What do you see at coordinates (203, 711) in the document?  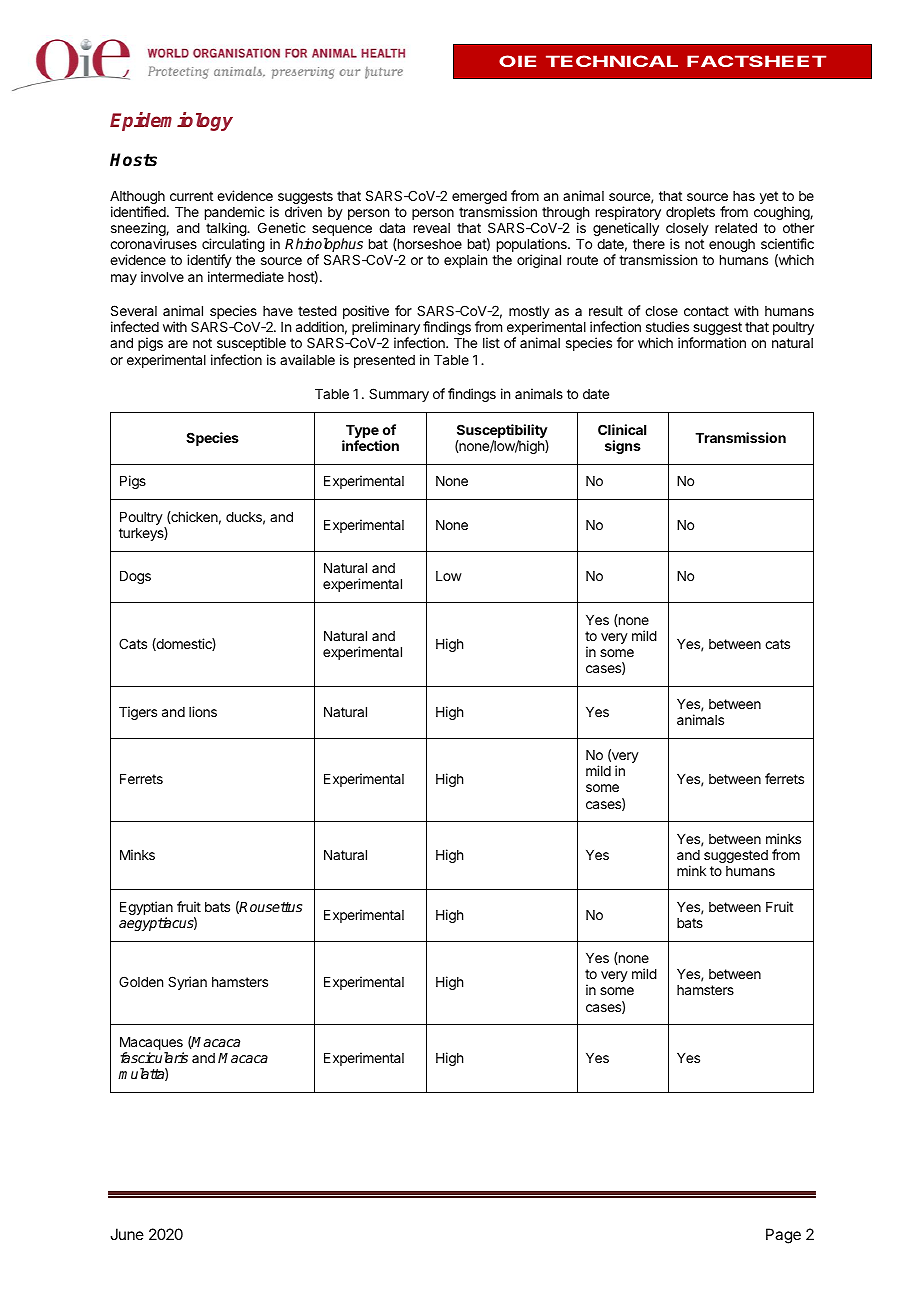 I see `lions` at bounding box center [203, 711].
